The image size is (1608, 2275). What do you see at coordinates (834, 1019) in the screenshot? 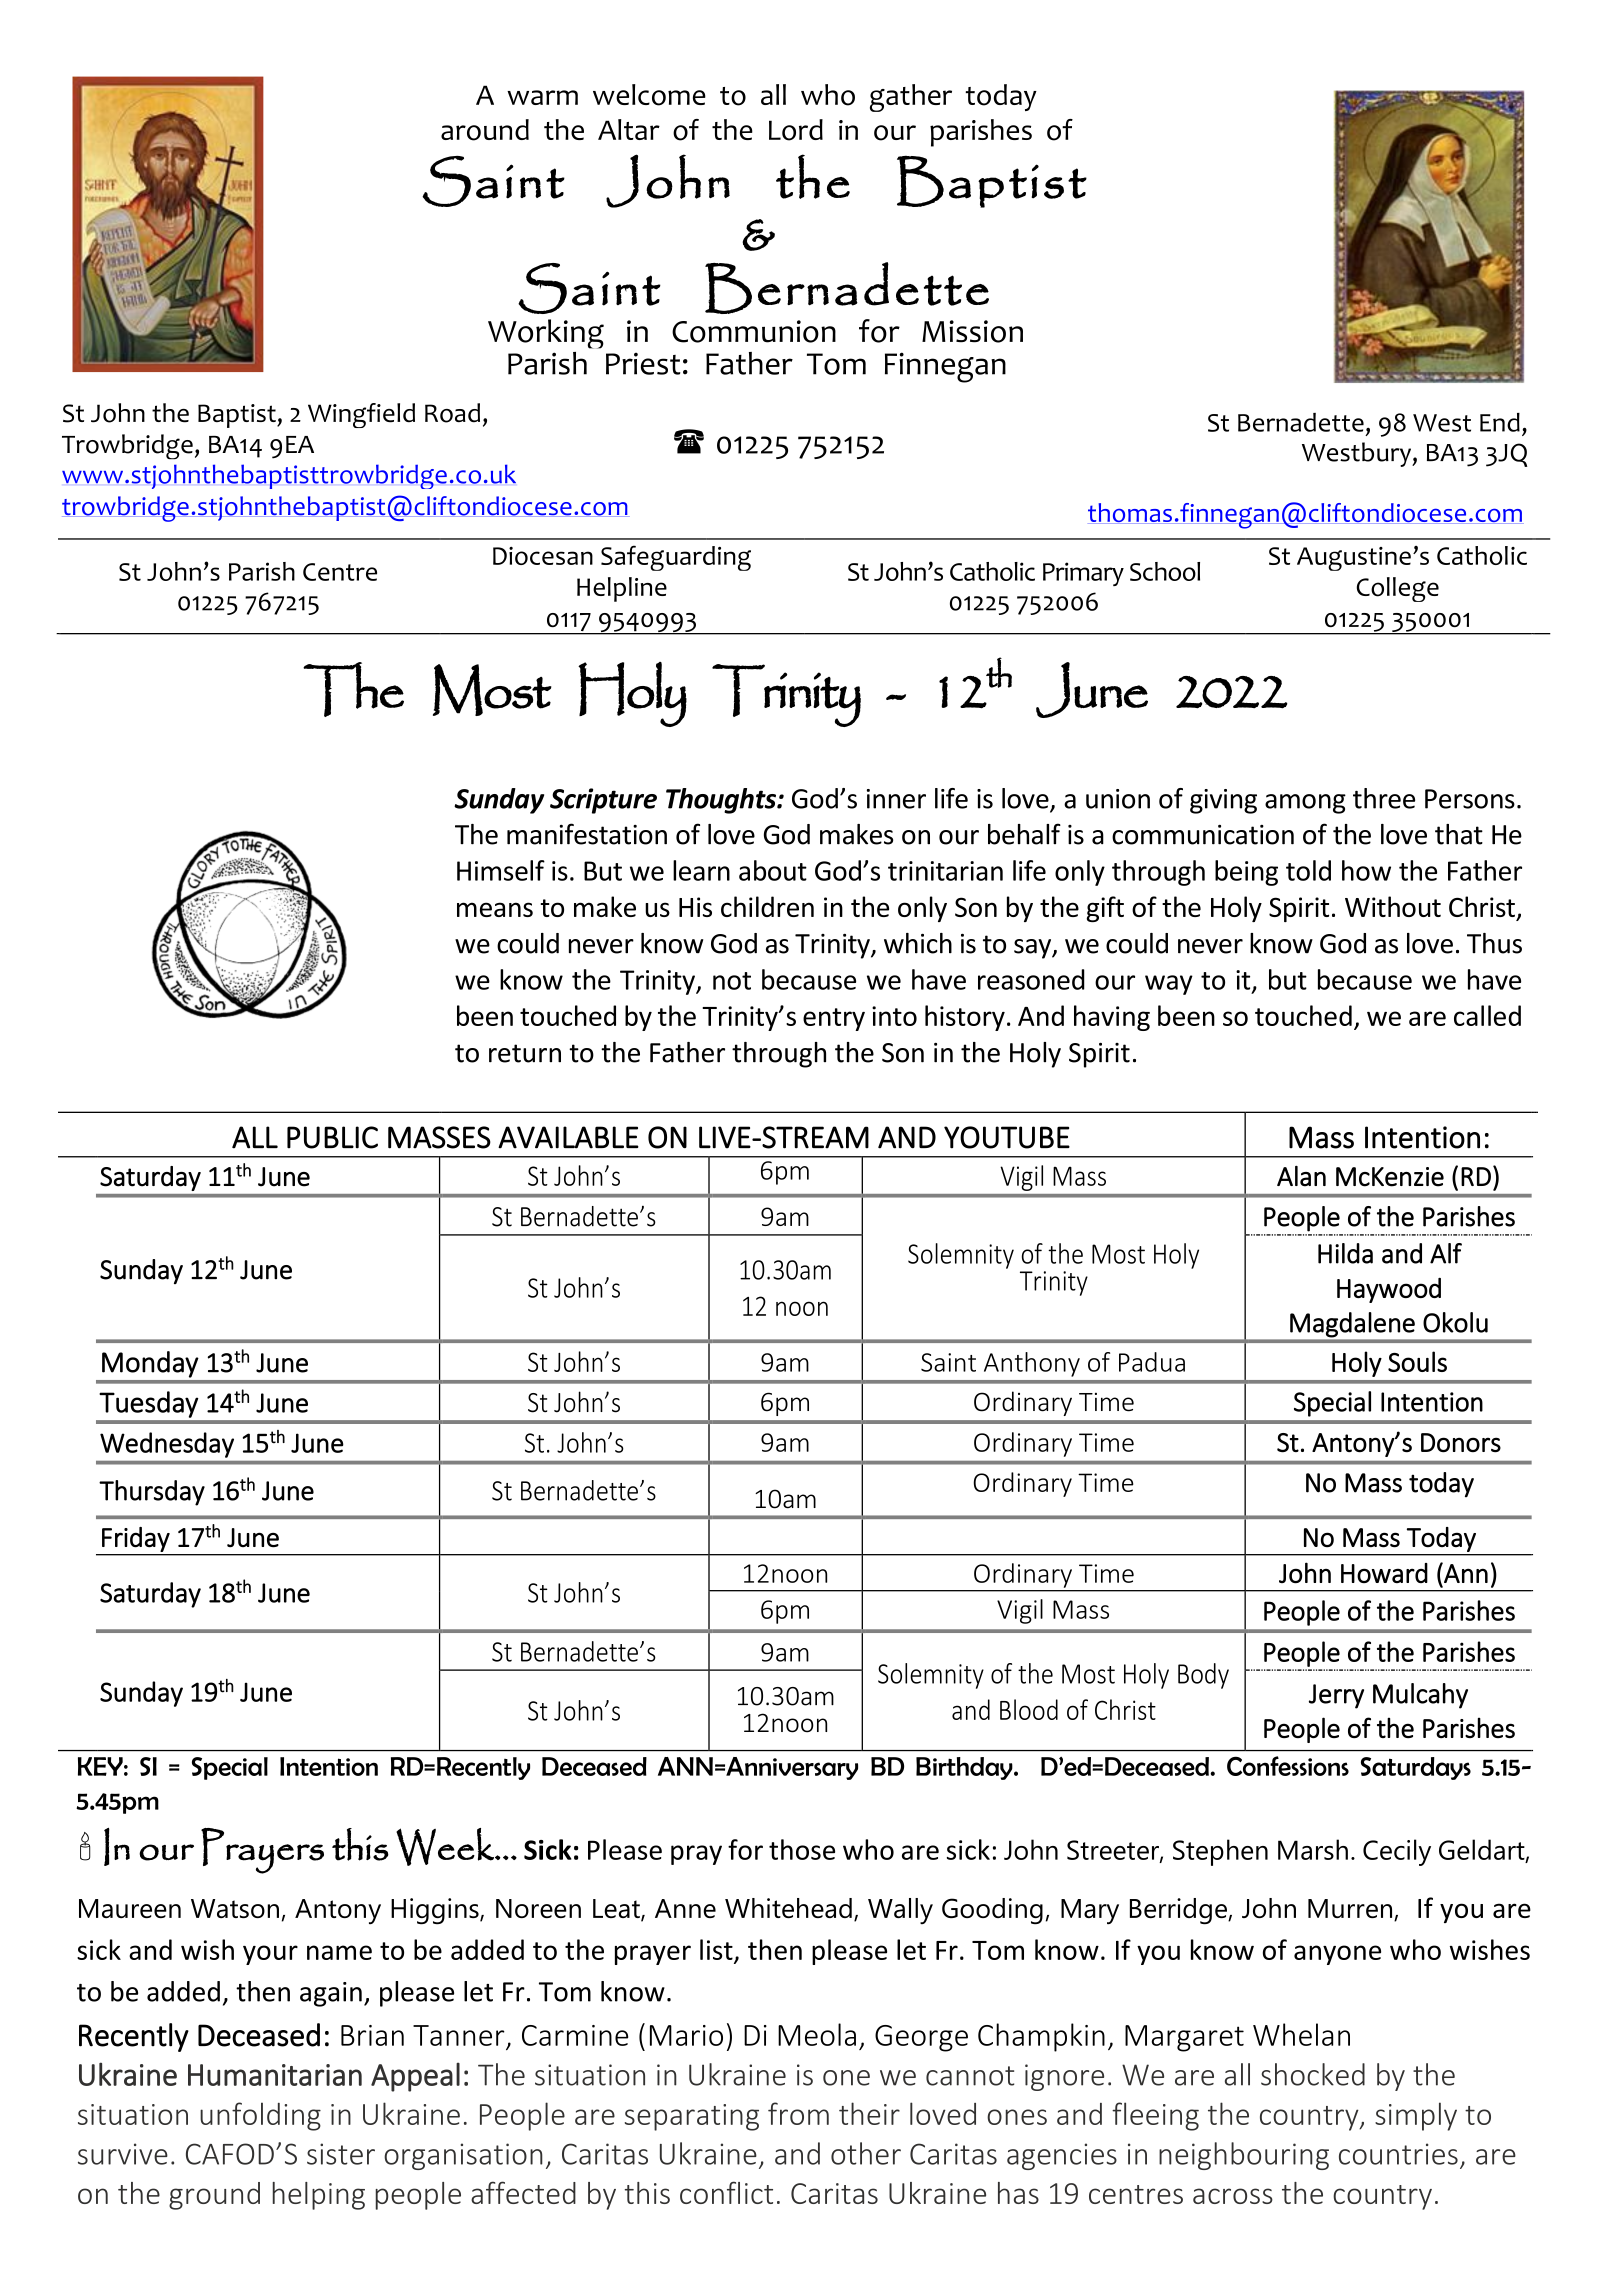
I see `entry` at bounding box center [834, 1019].
